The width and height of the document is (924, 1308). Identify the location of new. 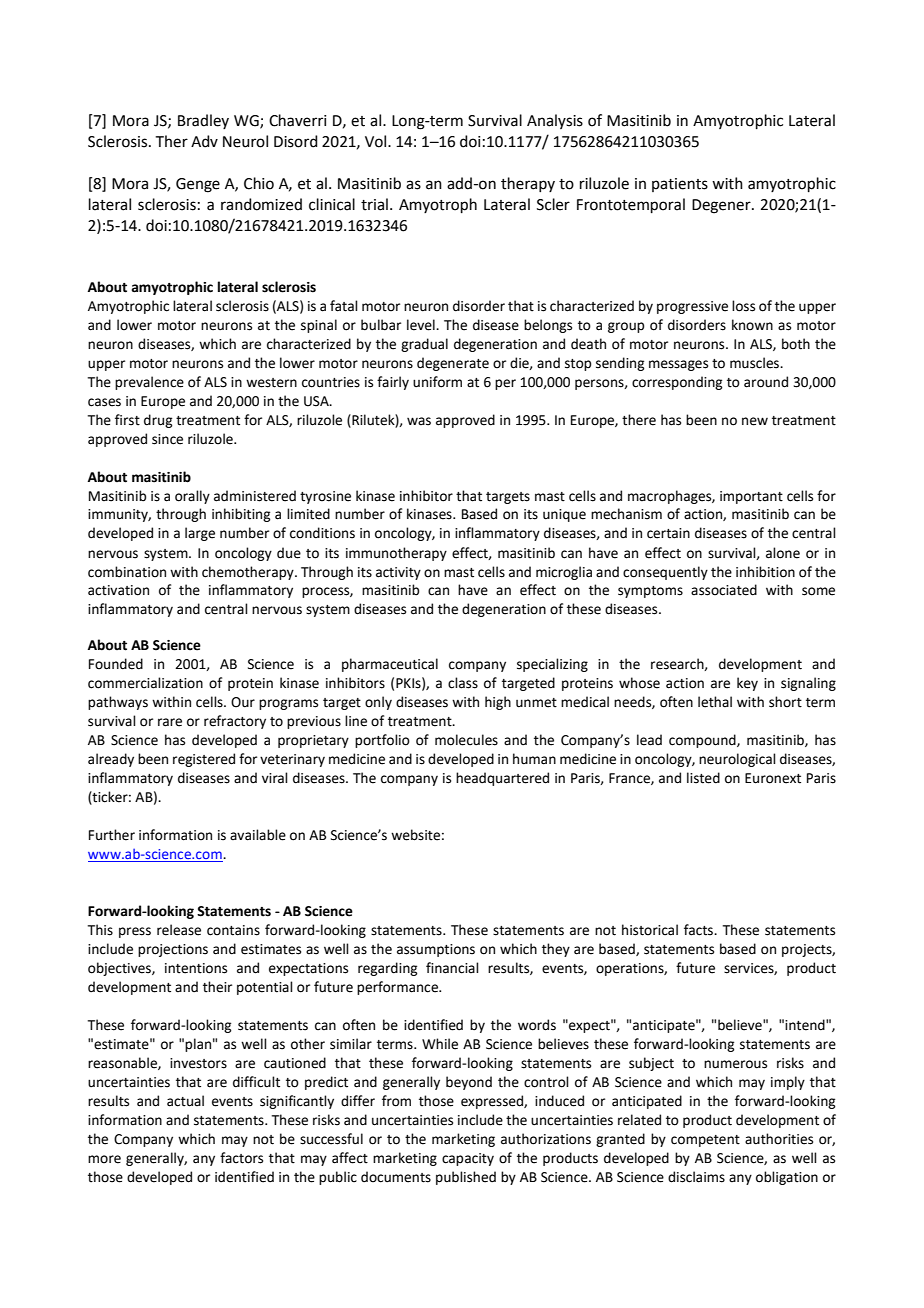
(755, 421).
